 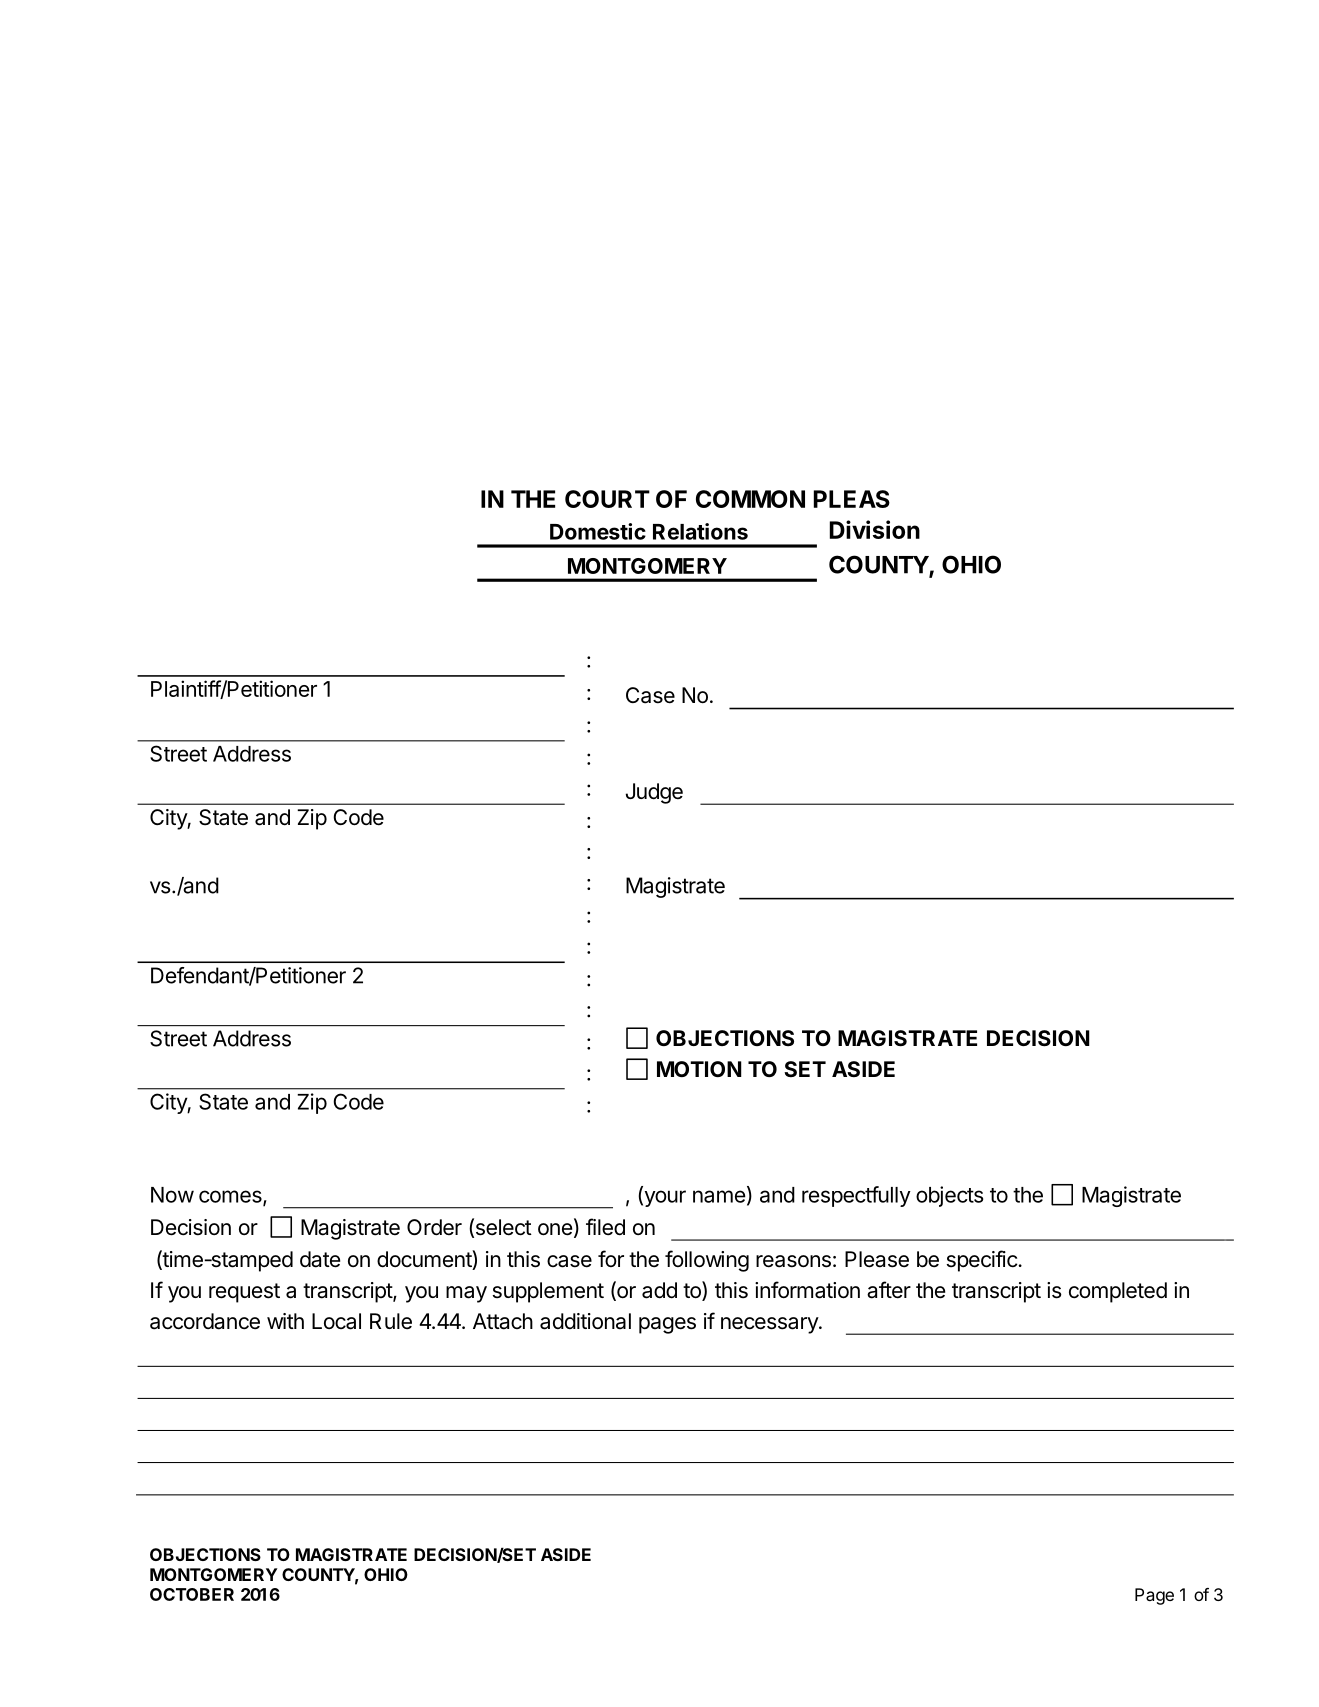 What do you see at coordinates (875, 529) in the document?
I see `Division` at bounding box center [875, 529].
